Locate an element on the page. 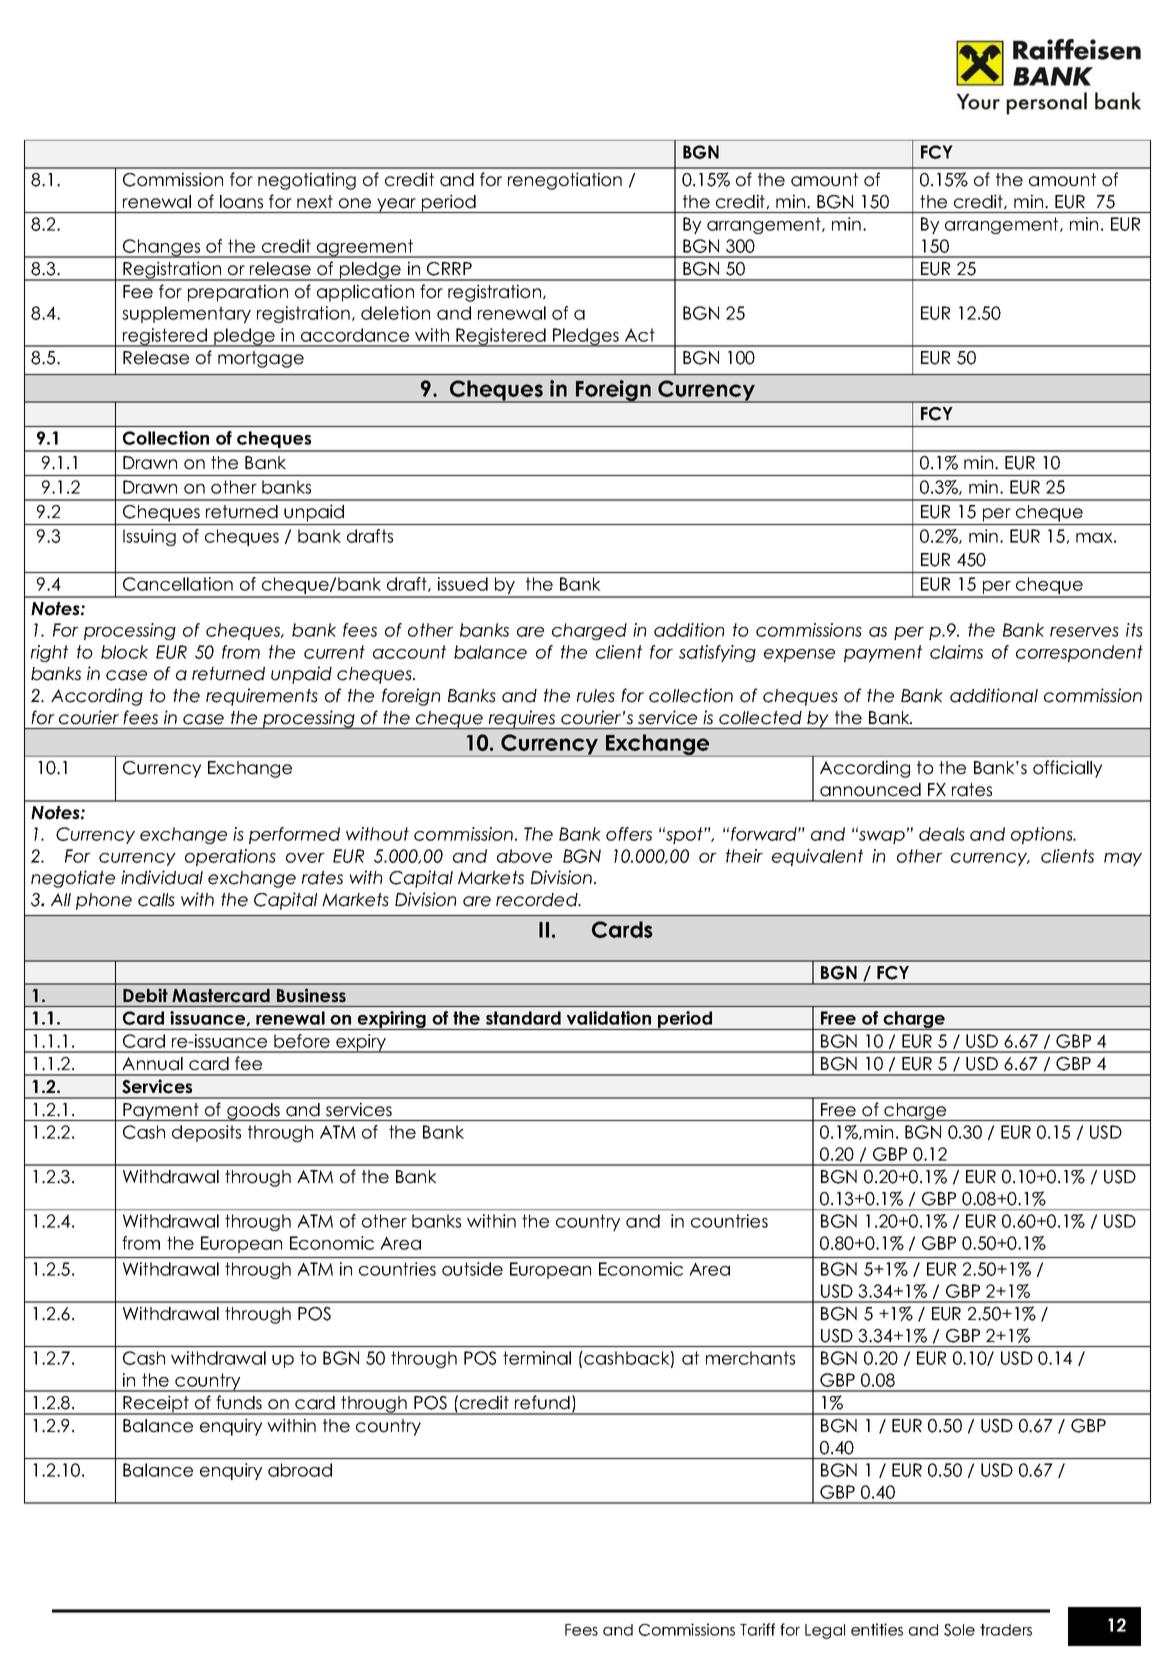 The width and height of the document is (1175, 1662). Changes is located at coordinates (162, 248).
